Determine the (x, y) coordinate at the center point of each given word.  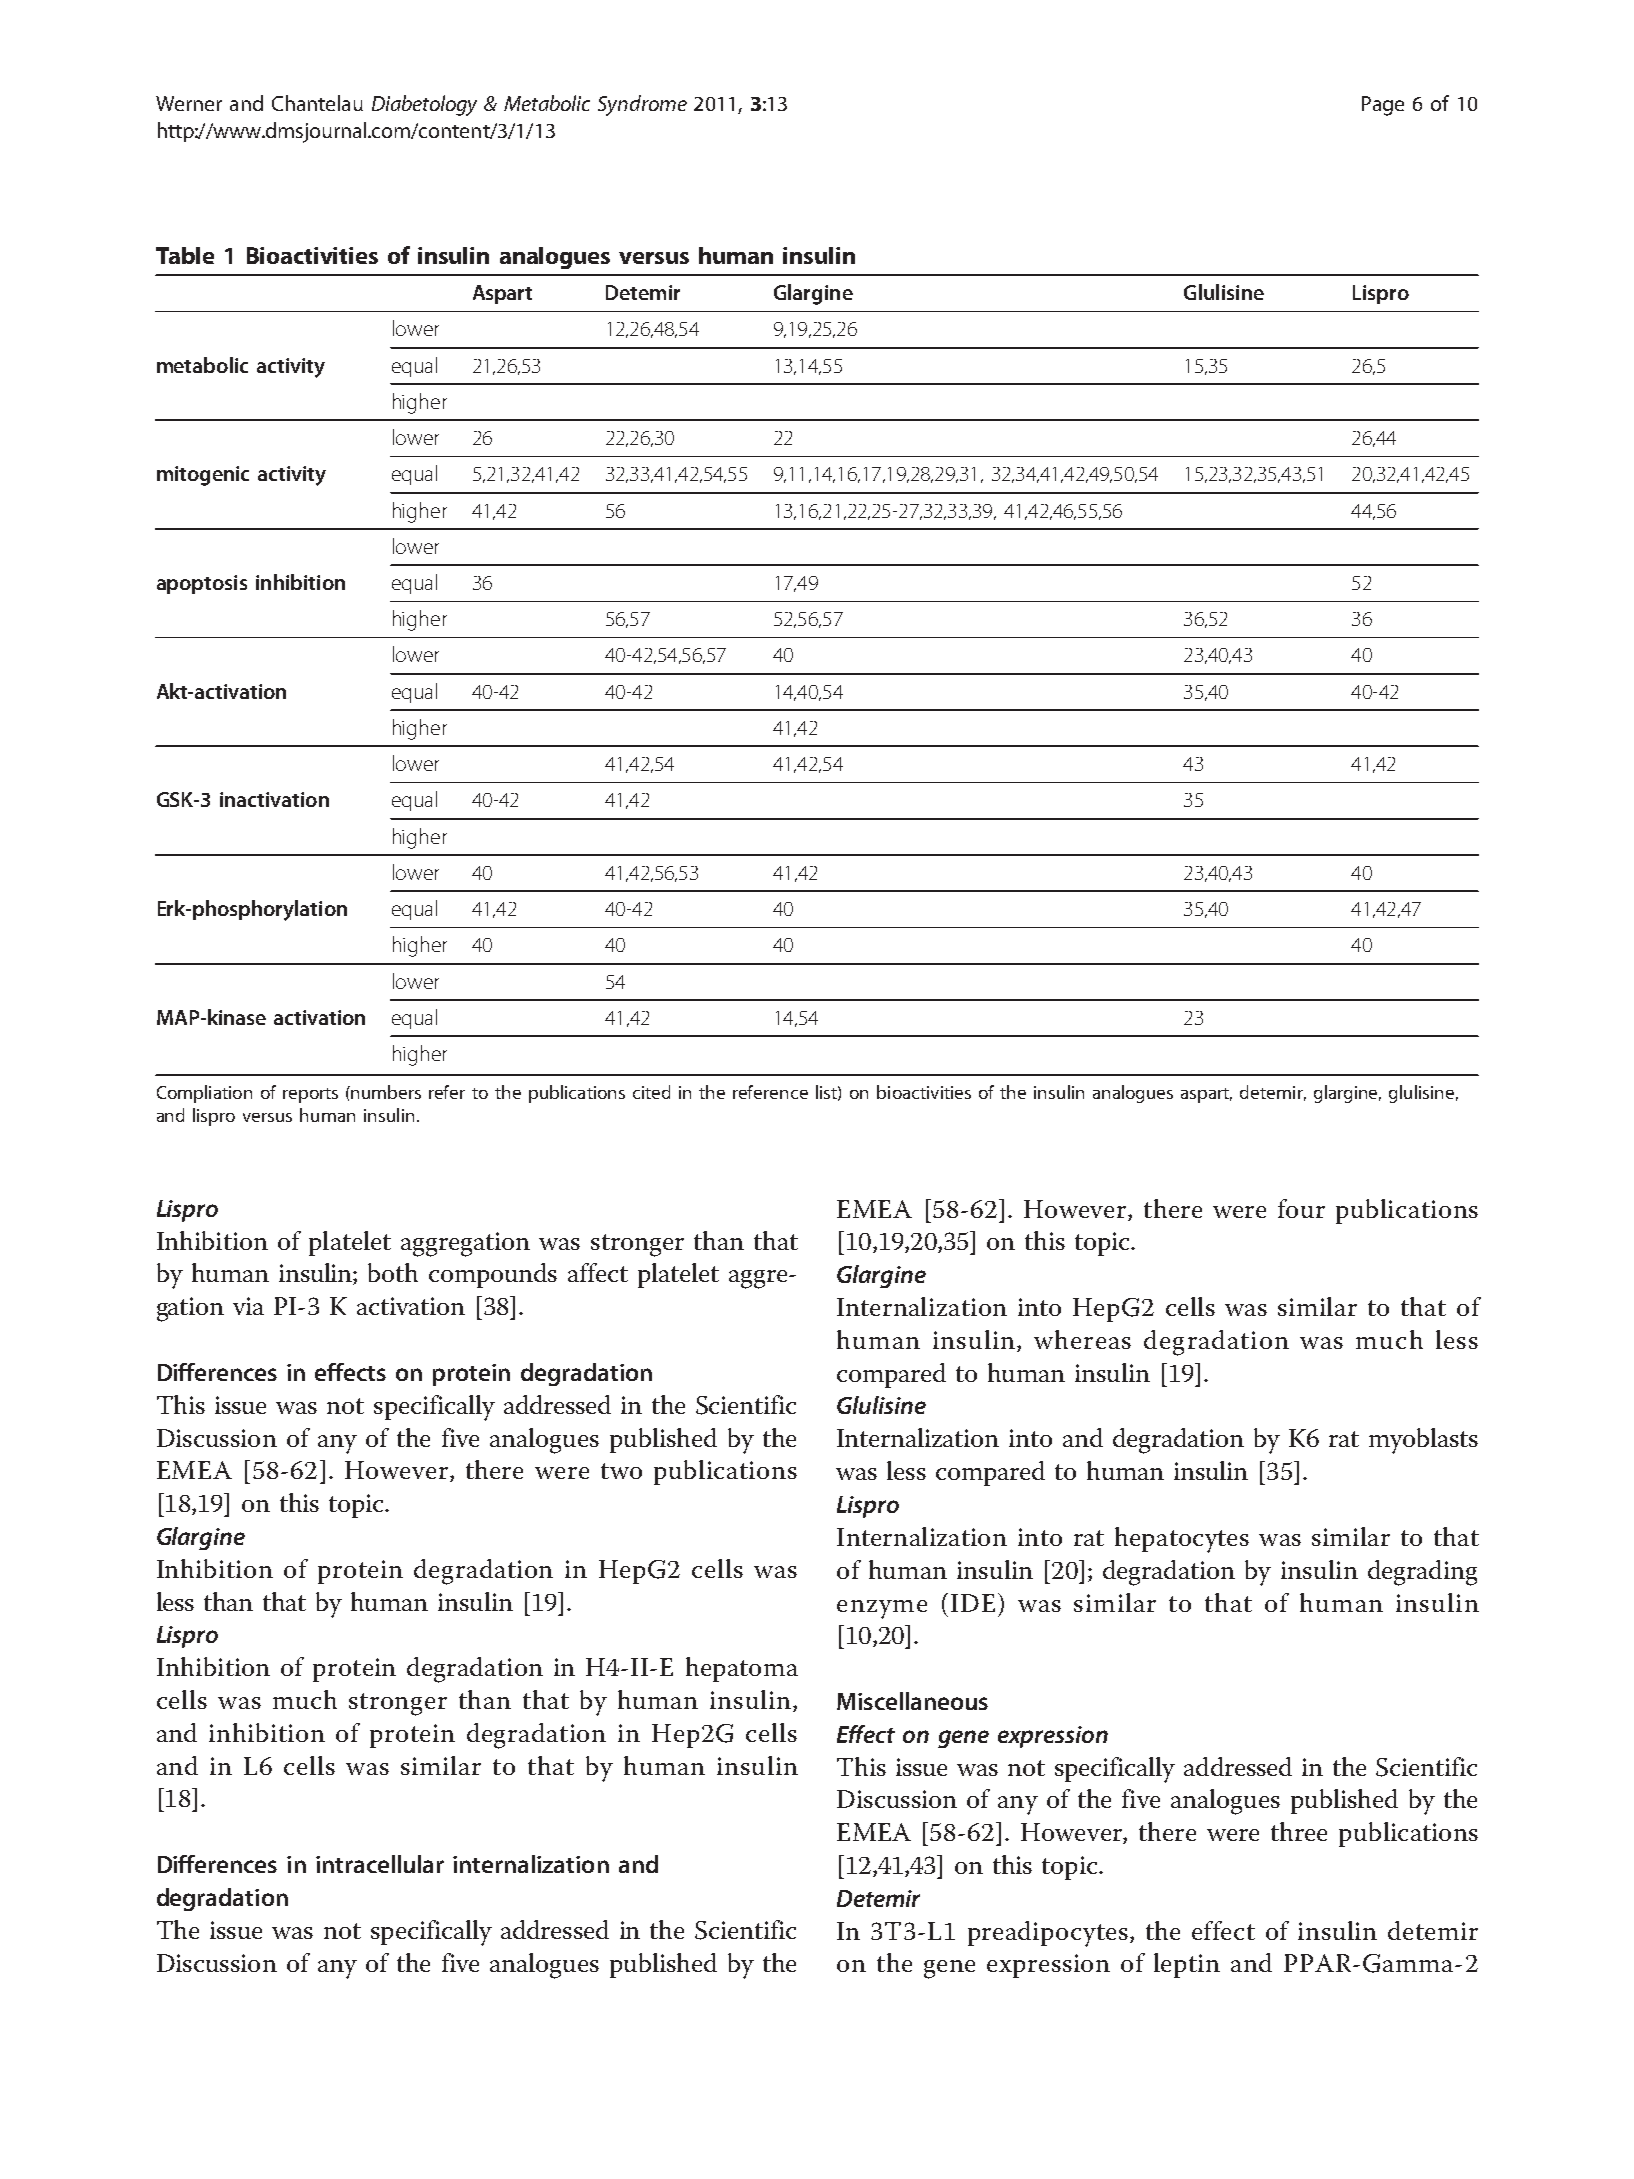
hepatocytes (1182, 1540)
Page (1383, 106)
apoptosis (202, 584)
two (621, 1471)
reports (310, 1095)
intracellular (380, 1864)
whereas (1082, 1339)
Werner (189, 103)
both (393, 1272)
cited (651, 1092)
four (1301, 1208)
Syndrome (642, 105)
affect (598, 1272)
